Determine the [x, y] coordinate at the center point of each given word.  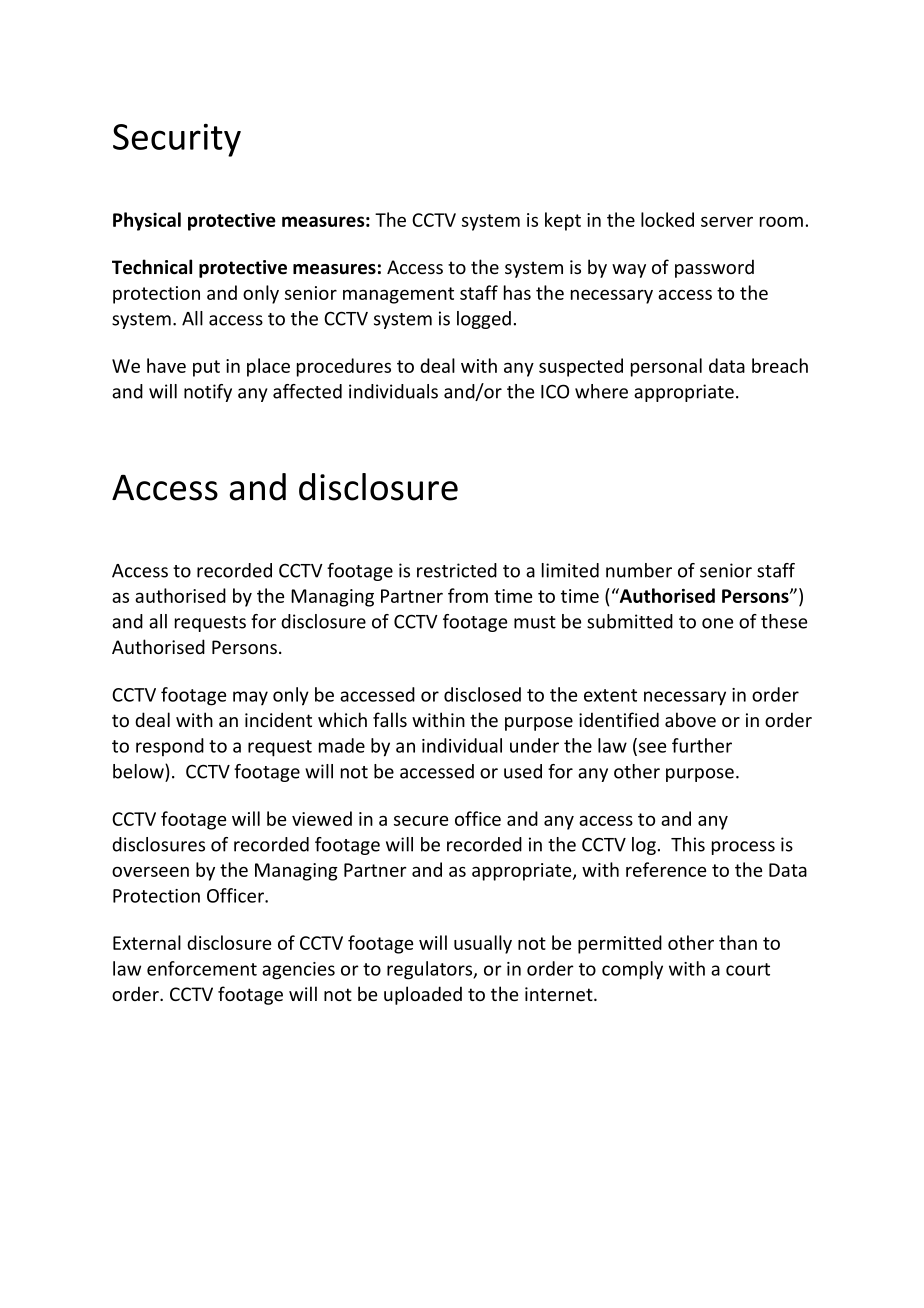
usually [483, 944]
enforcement [202, 968]
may [250, 698]
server [727, 222]
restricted [457, 570]
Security [177, 140]
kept [563, 221]
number [639, 570]
